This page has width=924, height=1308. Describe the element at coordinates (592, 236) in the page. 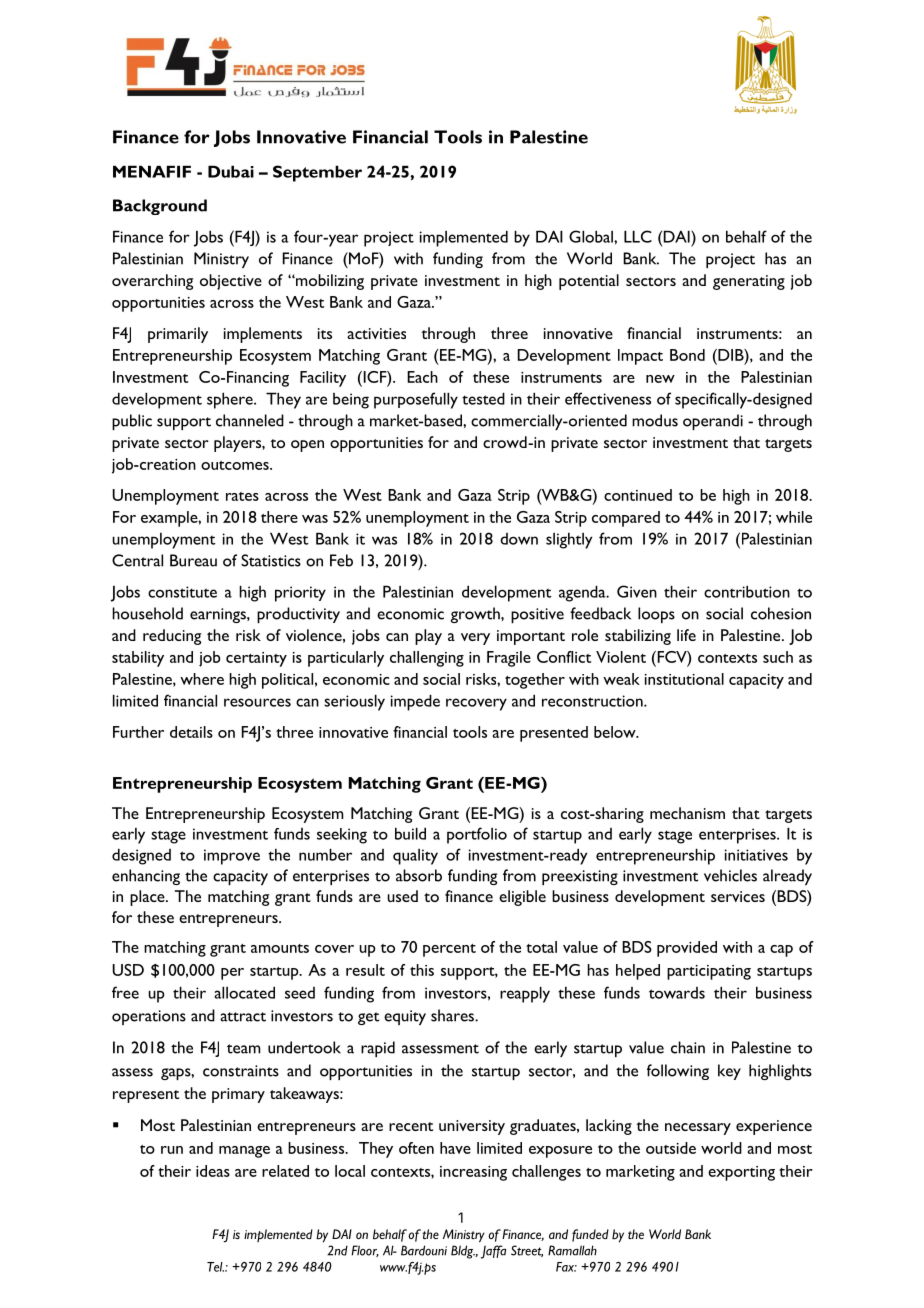

I see `Global` at that location.
